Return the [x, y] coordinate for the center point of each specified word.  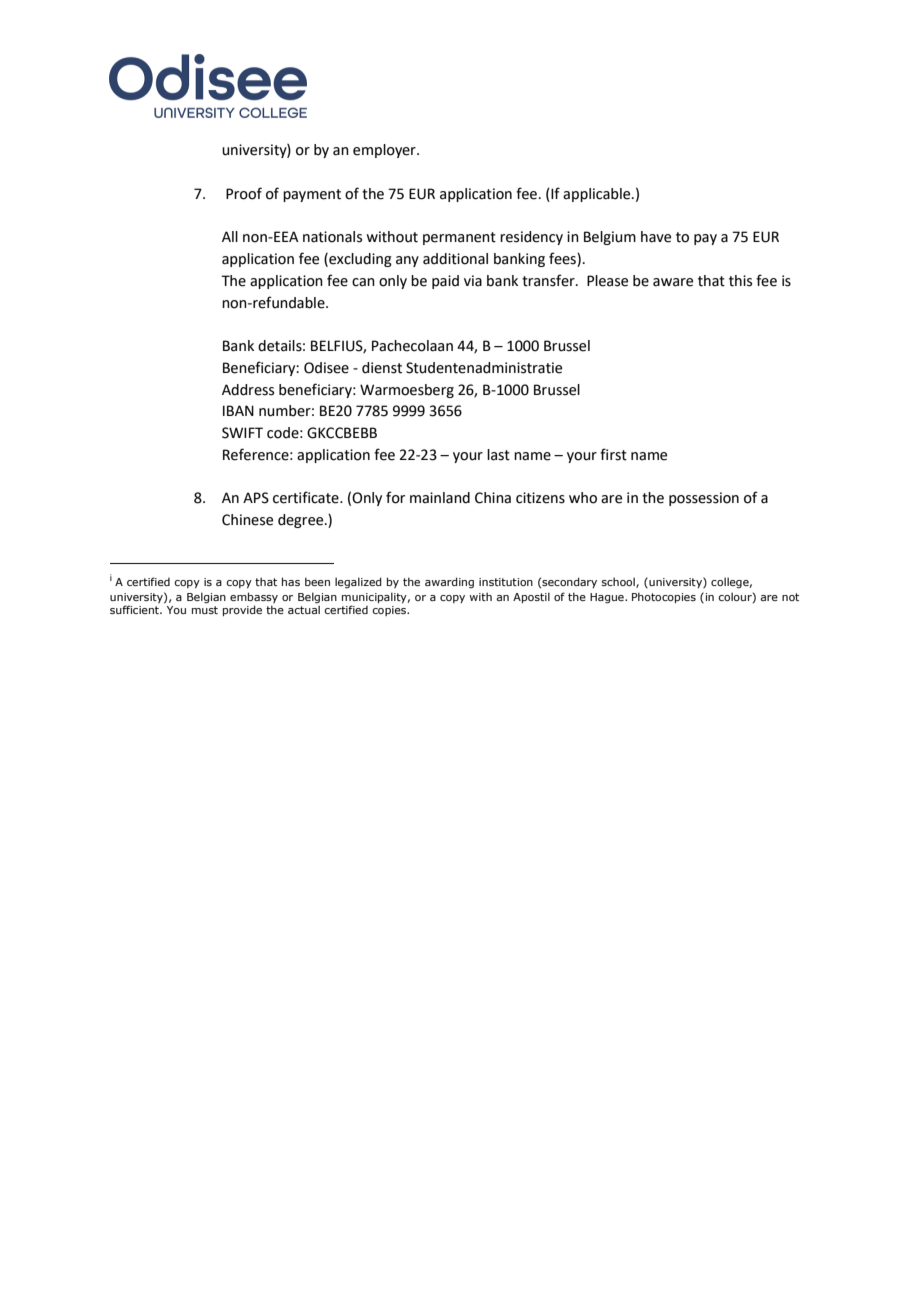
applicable [598, 195]
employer [385, 151]
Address [248, 390]
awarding [449, 582]
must [205, 610]
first [613, 454]
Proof [244, 193]
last [498, 455]
